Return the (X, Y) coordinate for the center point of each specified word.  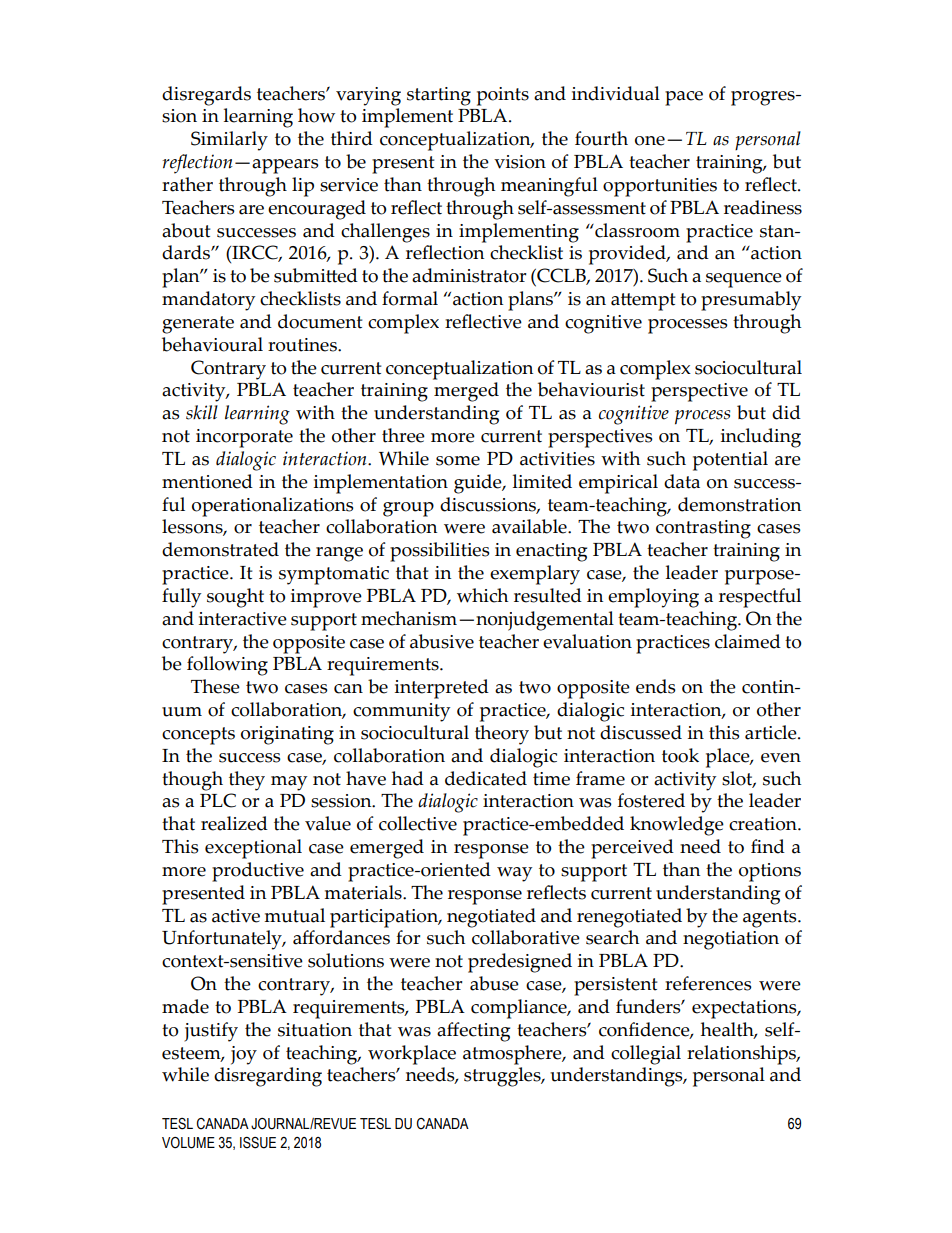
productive (258, 872)
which (482, 595)
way (514, 874)
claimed (748, 641)
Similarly (229, 141)
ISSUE (258, 1143)
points (503, 96)
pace (684, 98)
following (227, 666)
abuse (494, 983)
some (458, 461)
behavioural (212, 344)
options (770, 872)
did (786, 412)
